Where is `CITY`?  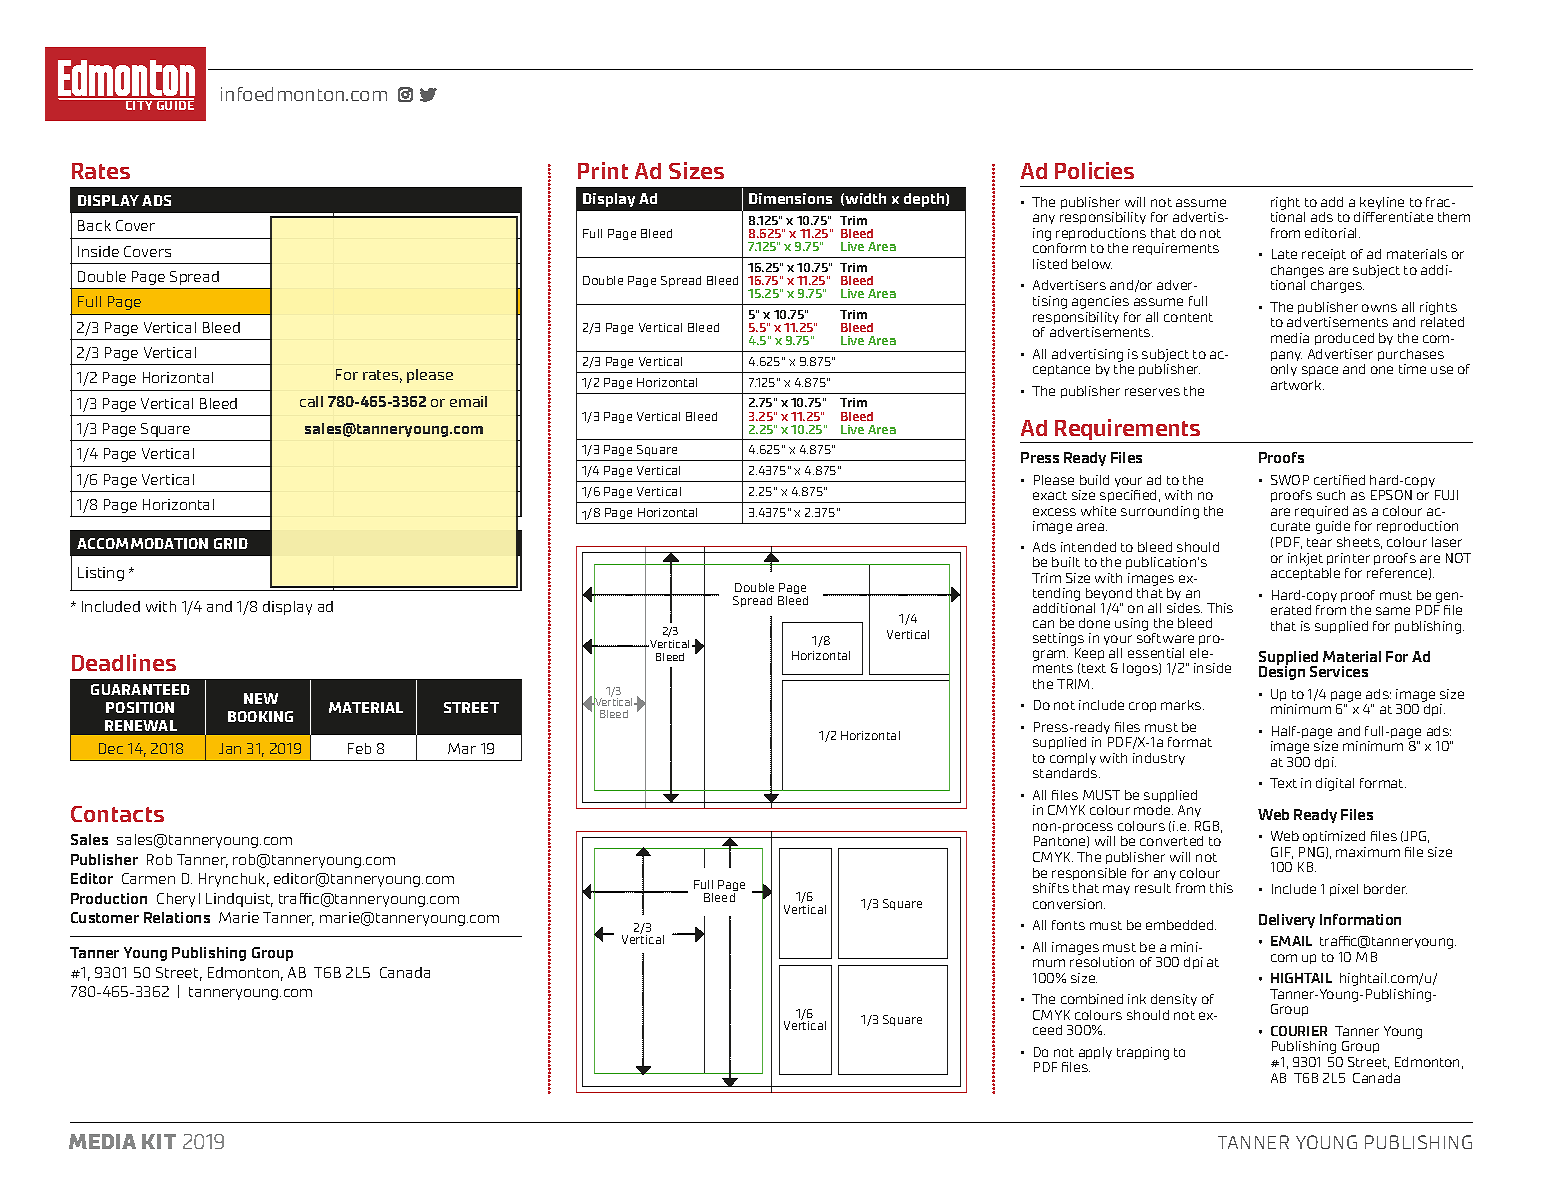
CITY is located at coordinates (139, 104).
